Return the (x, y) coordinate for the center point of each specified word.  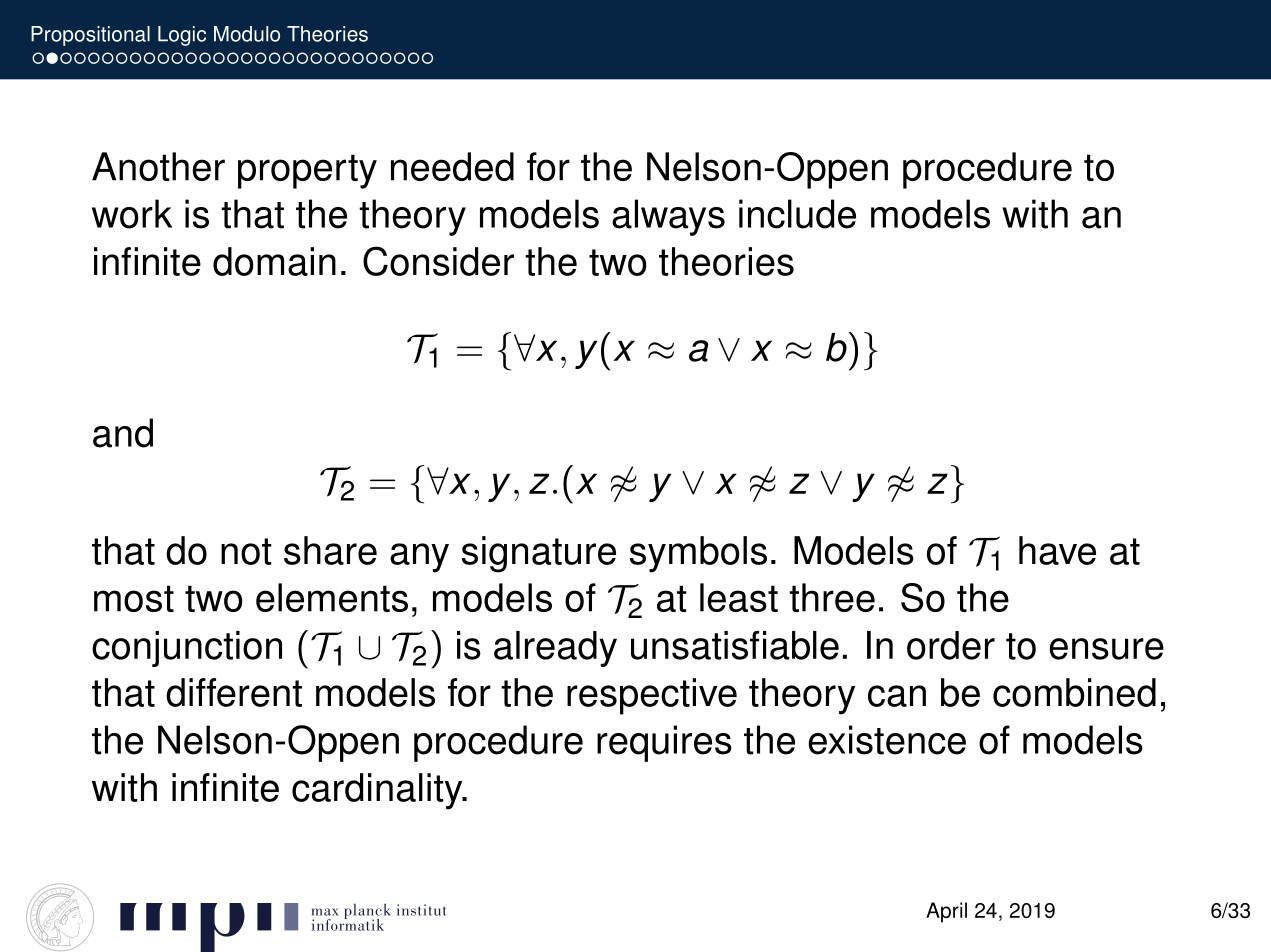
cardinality (378, 791)
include (797, 214)
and (123, 433)
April (946, 912)
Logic (182, 36)
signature (539, 554)
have (1057, 550)
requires (664, 743)
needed (452, 166)
